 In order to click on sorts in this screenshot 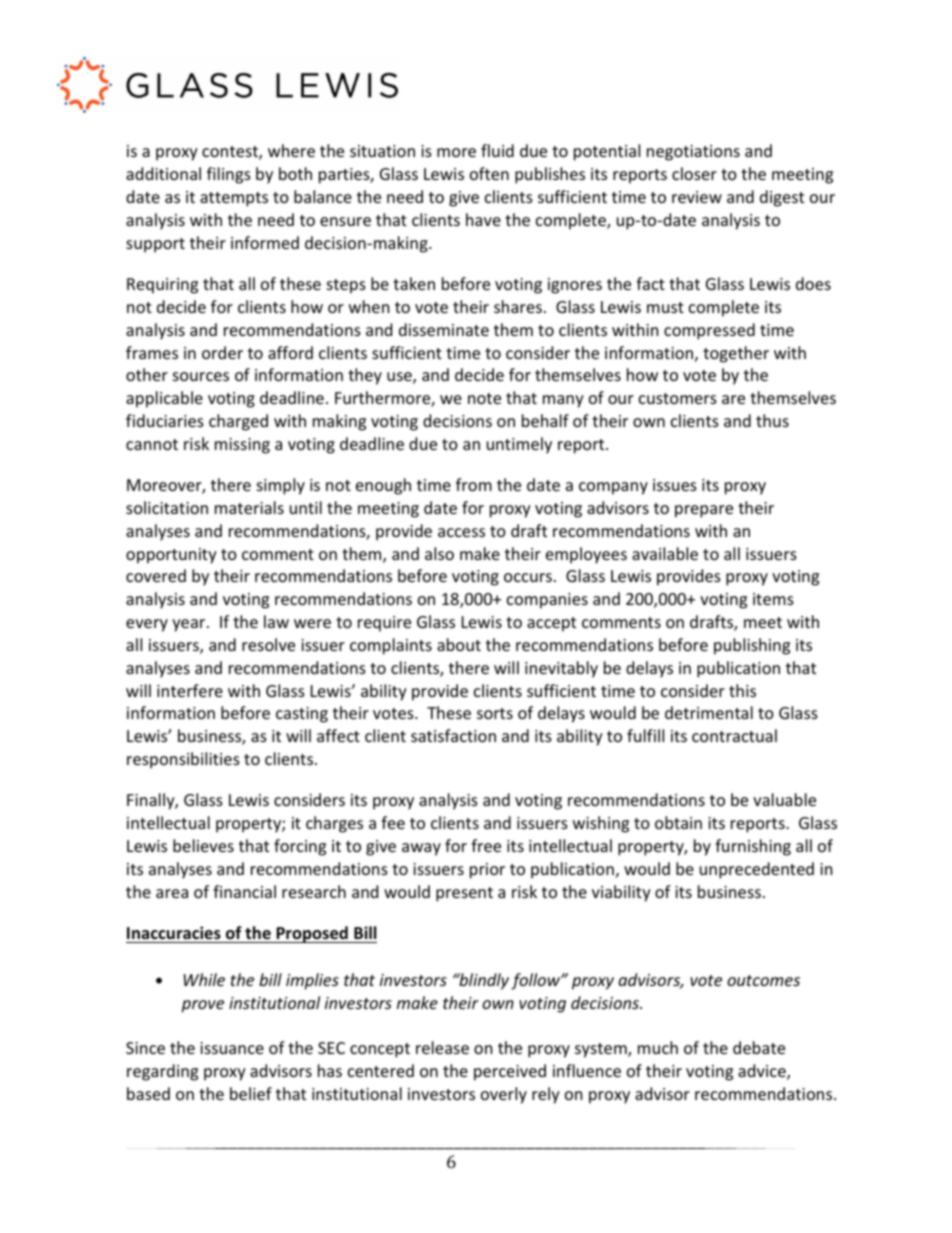, I will do `click(495, 713)`.
